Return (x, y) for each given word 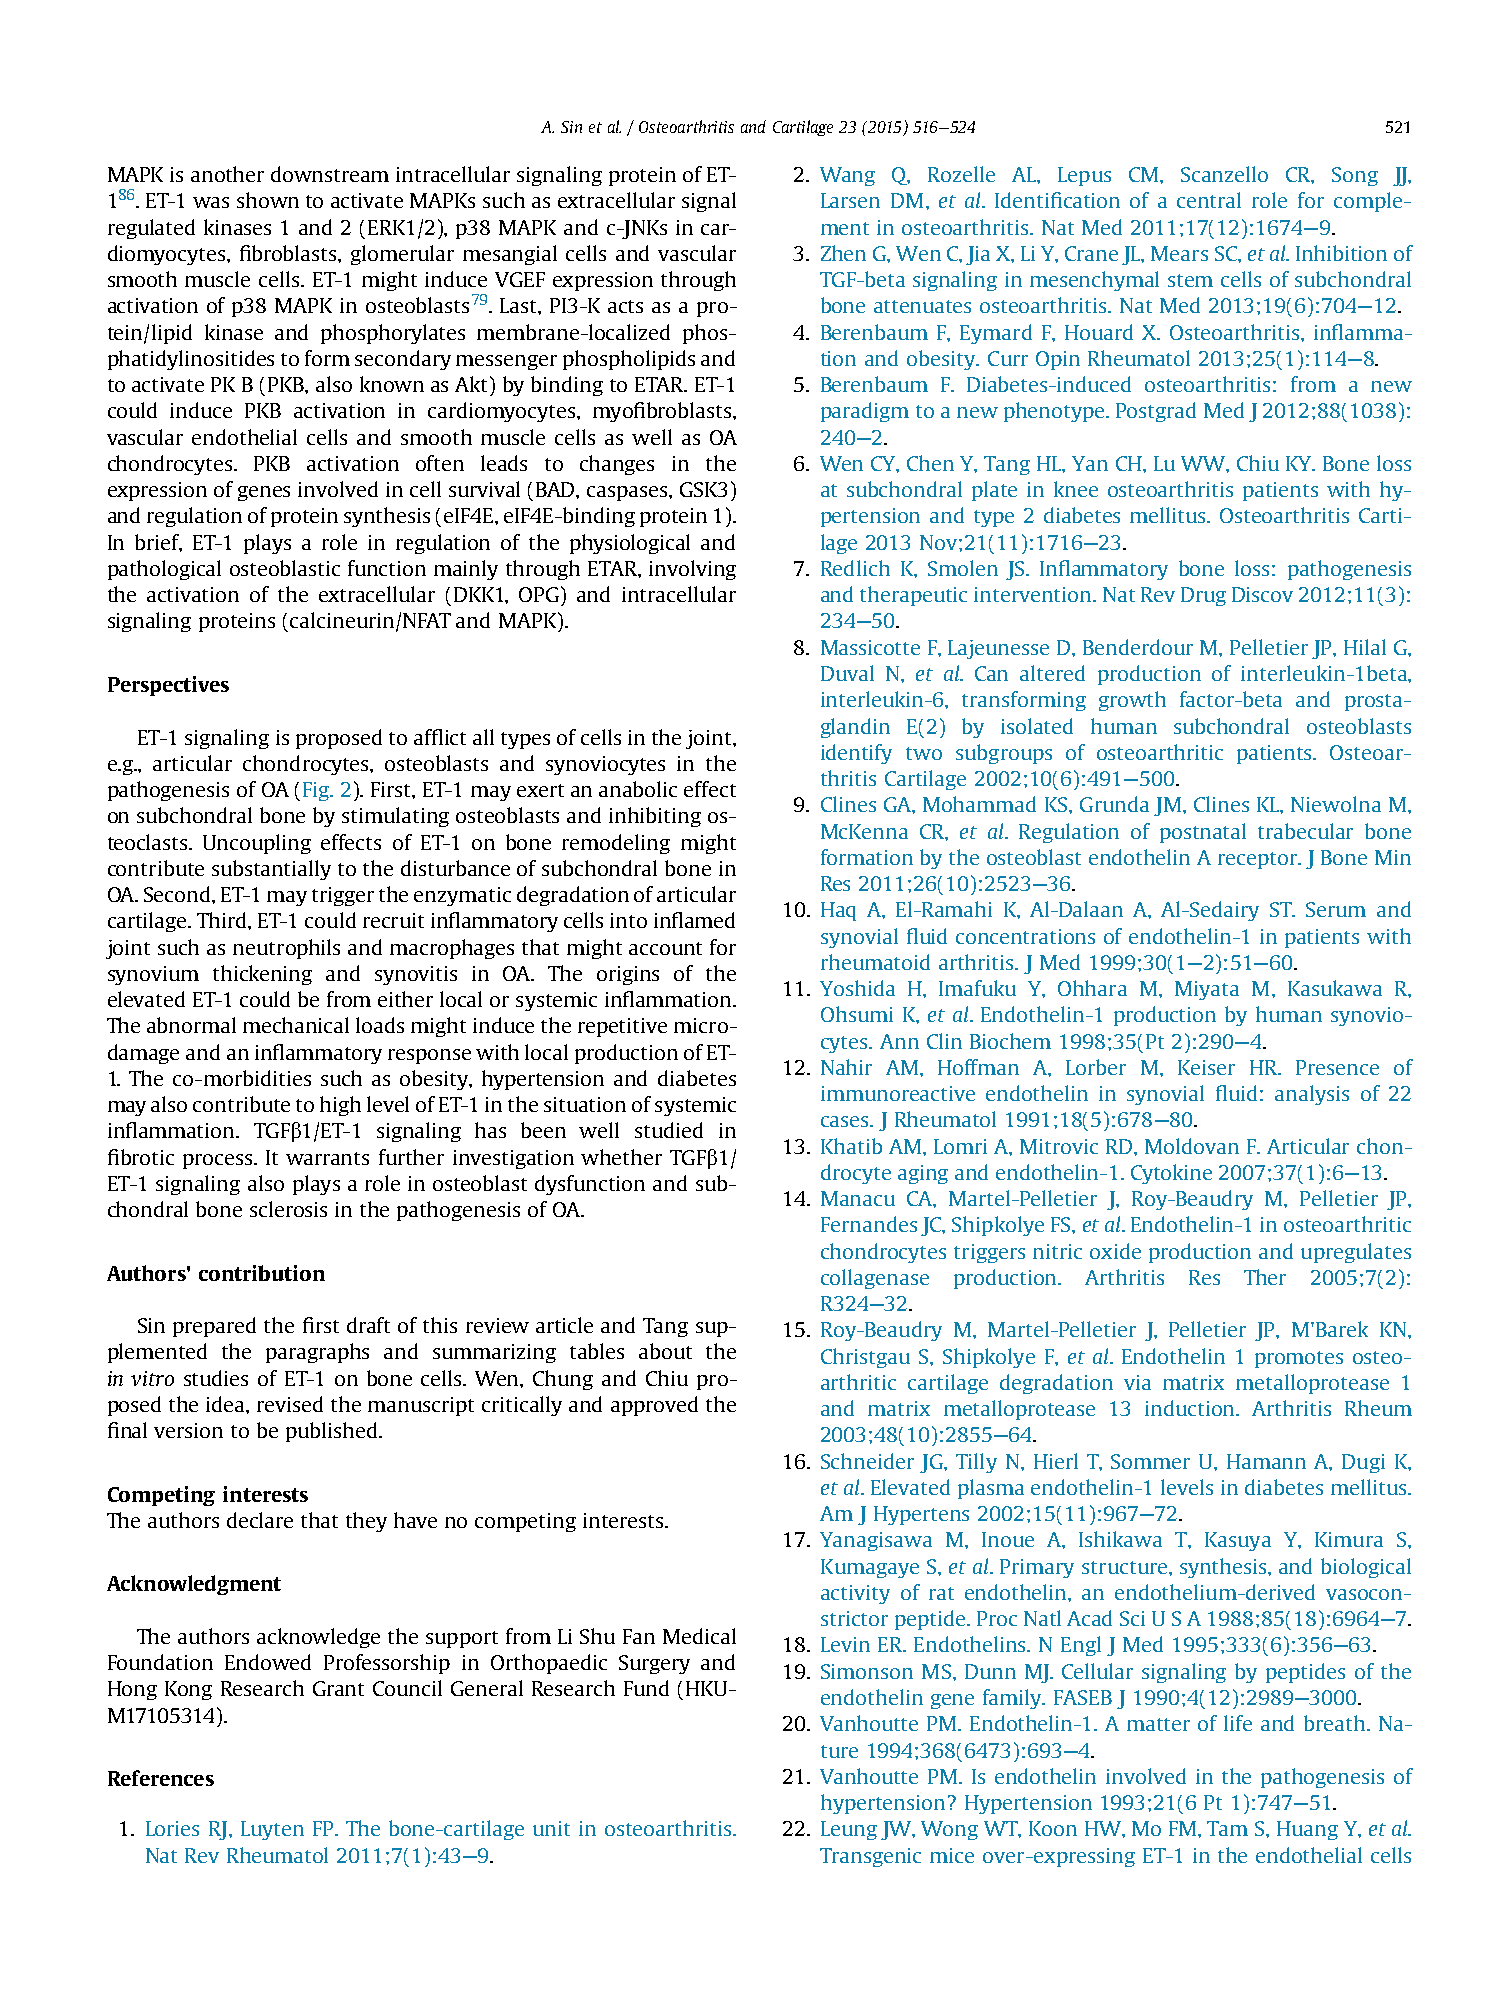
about (665, 1351)
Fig (317, 791)
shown (268, 200)
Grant (338, 1688)
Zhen (843, 253)
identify (856, 754)
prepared (214, 1327)
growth (1132, 701)
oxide (1115, 1251)
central (1209, 200)
